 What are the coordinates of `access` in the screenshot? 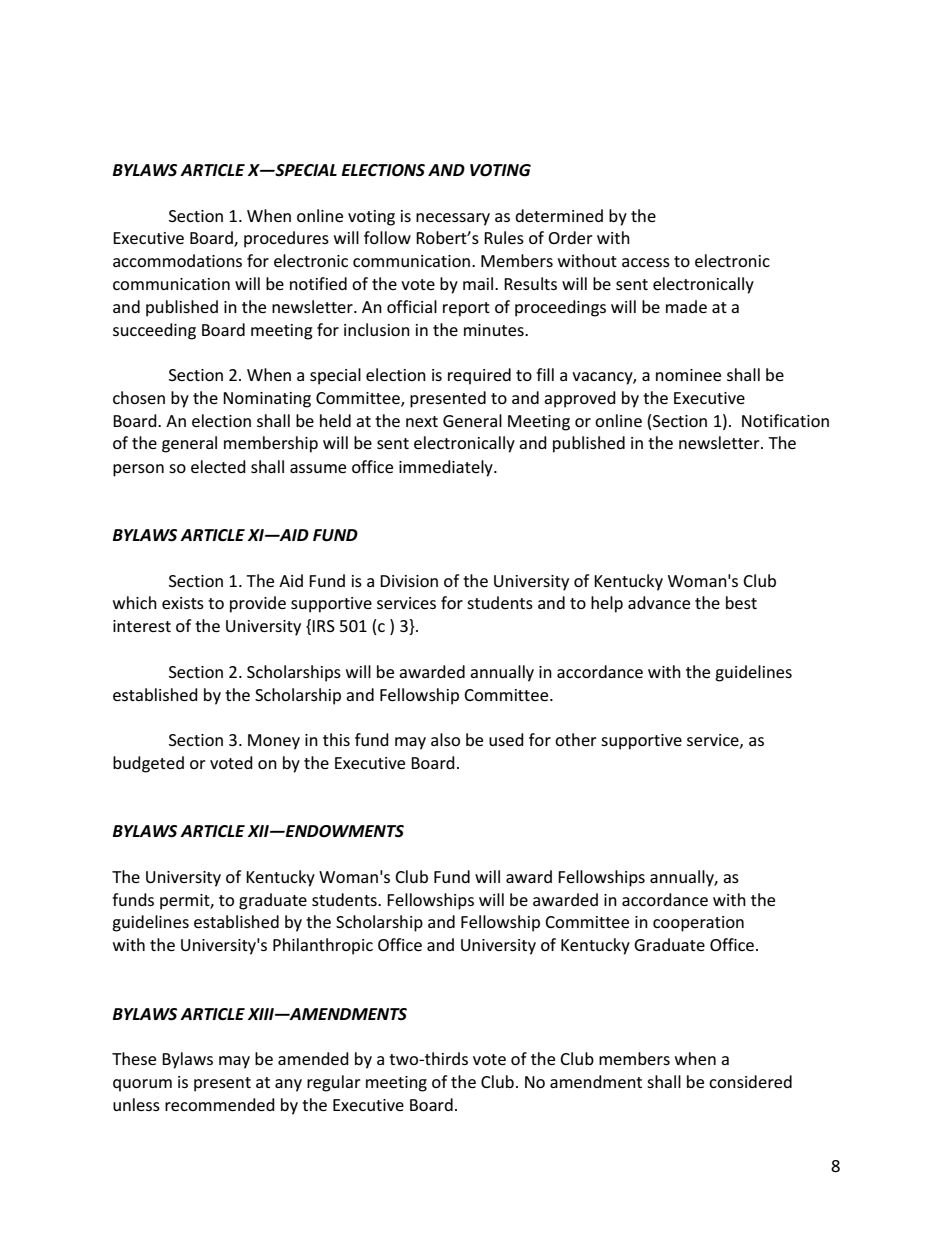 It's located at (646, 262).
